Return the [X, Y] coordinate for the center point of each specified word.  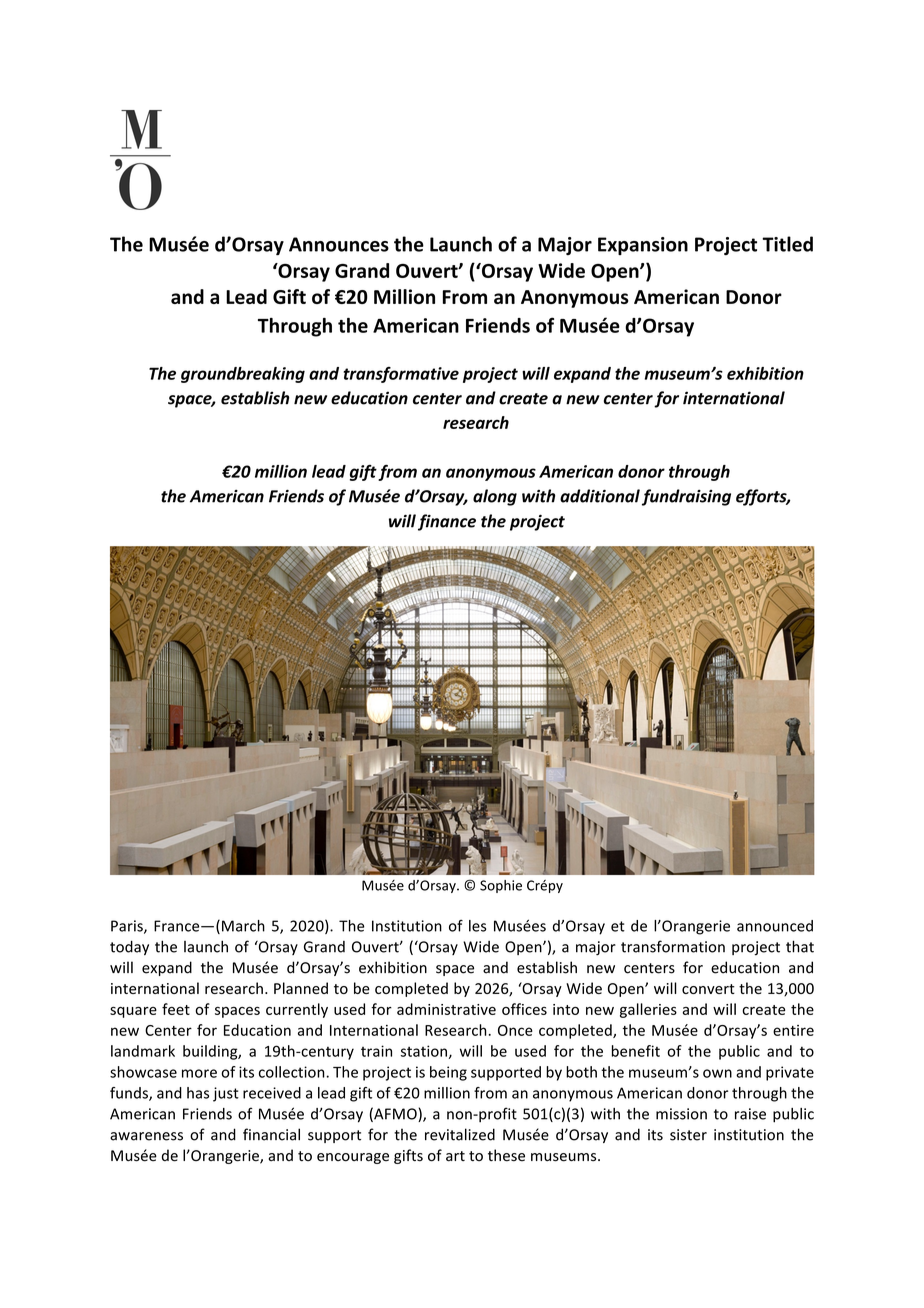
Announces [339, 244]
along [495, 497]
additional [600, 496]
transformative [401, 375]
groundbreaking [243, 375]
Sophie [501, 886]
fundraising [686, 497]
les [477, 926]
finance [447, 522]
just [226, 1094]
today [129, 948]
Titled [787, 244]
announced [775, 926]
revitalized [460, 1134]
